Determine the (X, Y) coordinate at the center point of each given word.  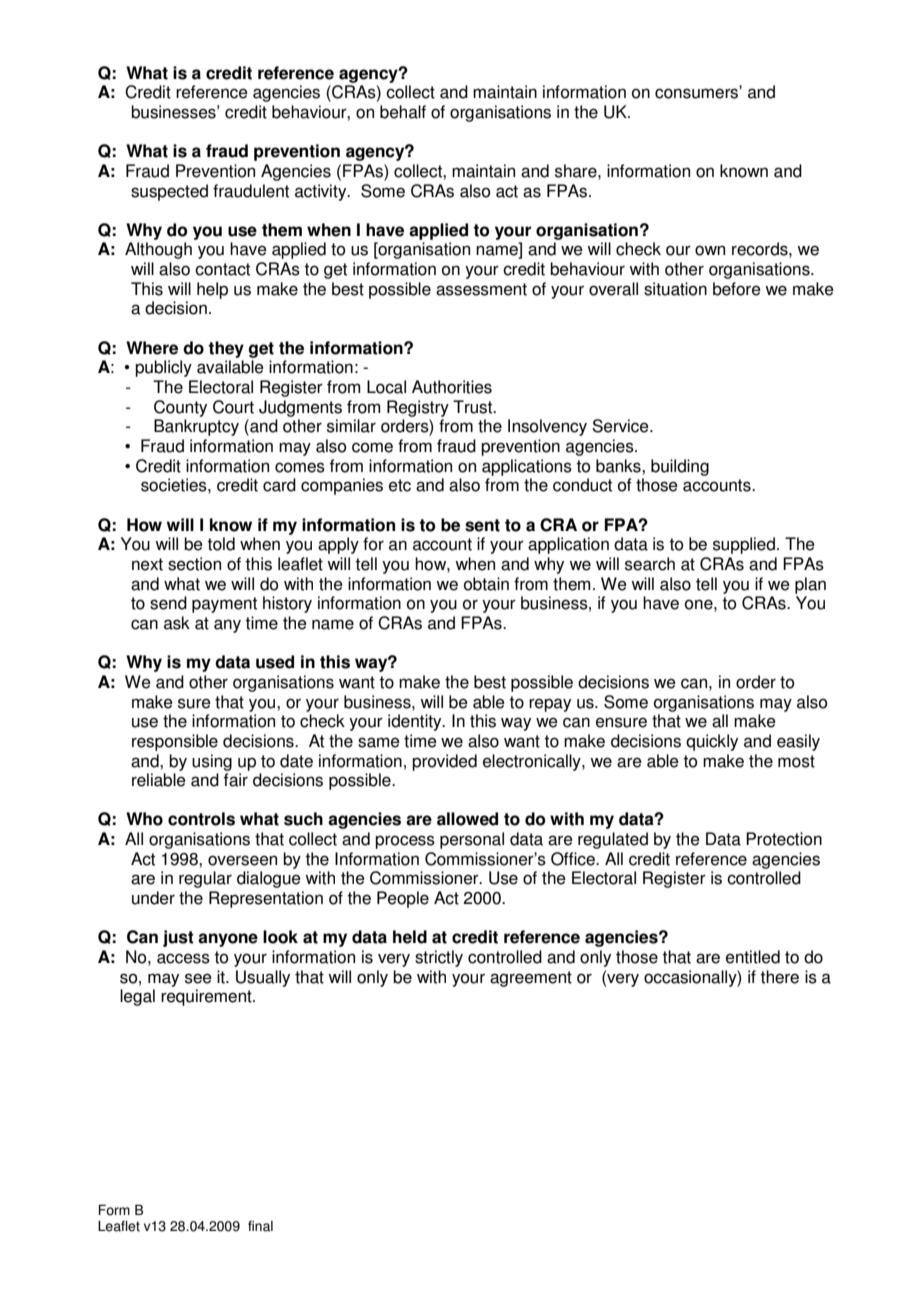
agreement (531, 979)
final (260, 1226)
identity (416, 722)
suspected (169, 192)
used (275, 662)
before (737, 289)
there (779, 977)
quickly (712, 742)
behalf (403, 112)
